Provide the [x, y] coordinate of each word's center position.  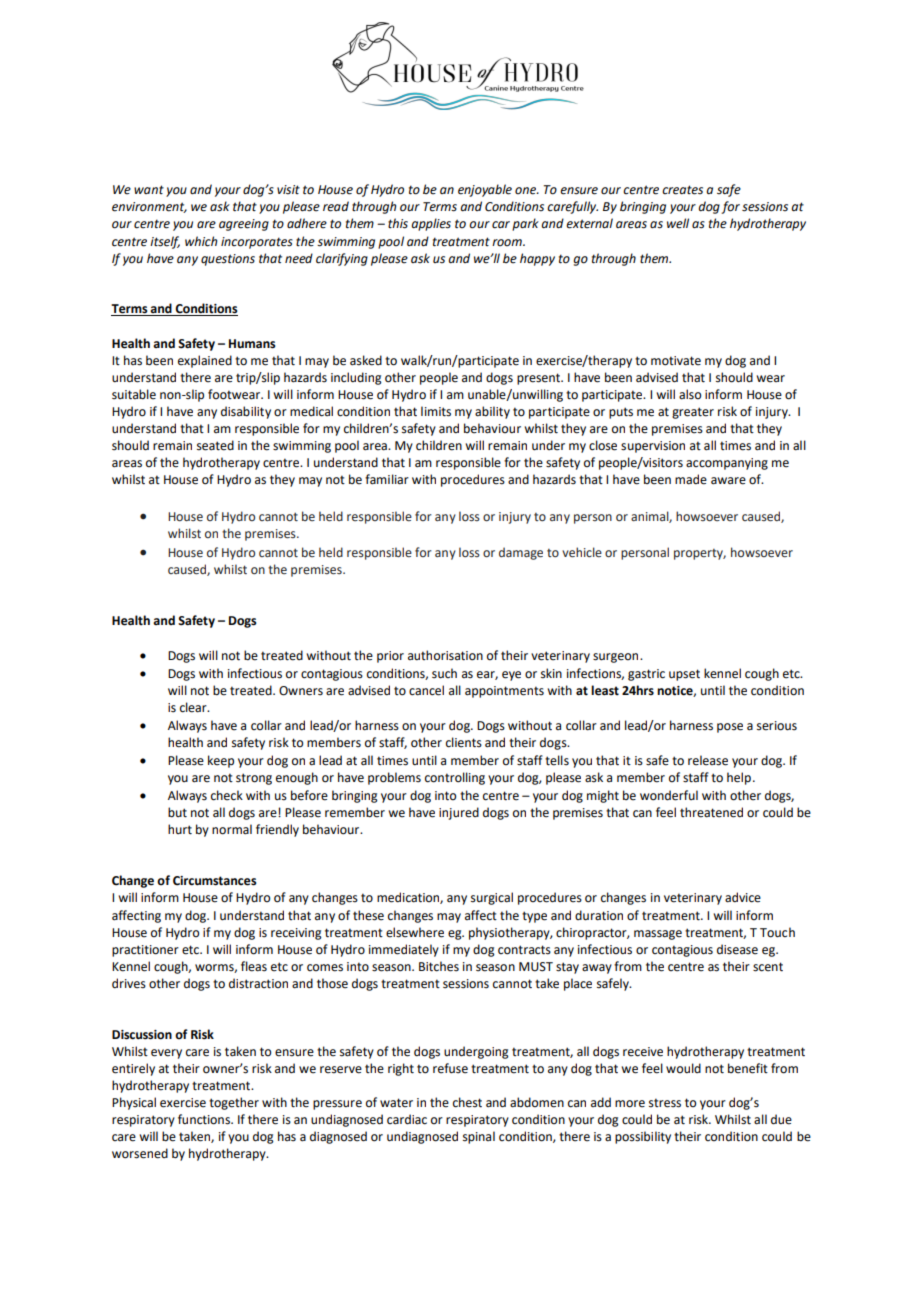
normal [232, 829]
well [678, 223]
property [700, 554]
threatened [711, 812]
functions [205, 1119]
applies [431, 224]
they [282, 480]
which [201, 241]
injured [459, 813]
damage [521, 553]
